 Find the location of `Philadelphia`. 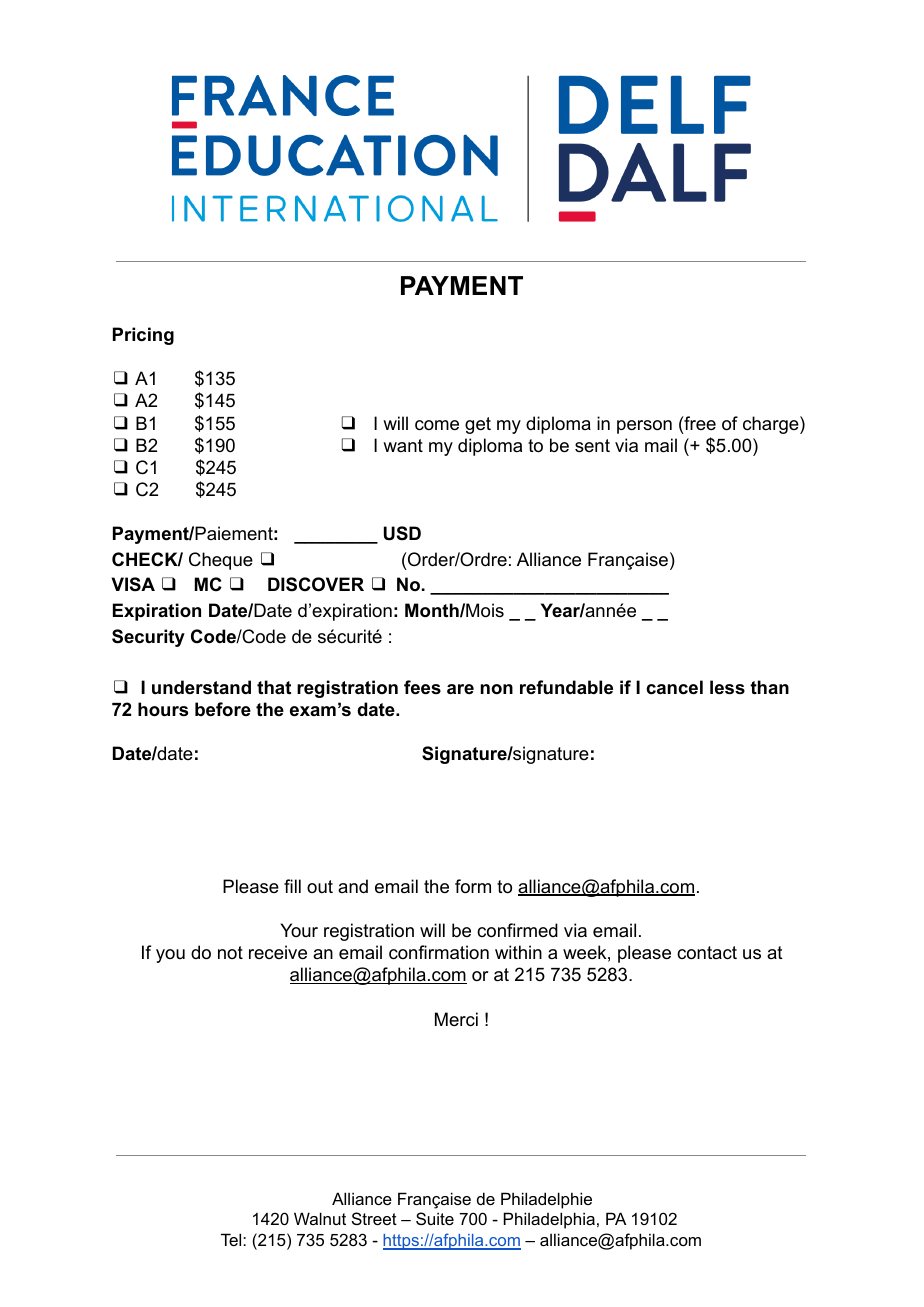

Philadelphia is located at coordinates (549, 1220).
